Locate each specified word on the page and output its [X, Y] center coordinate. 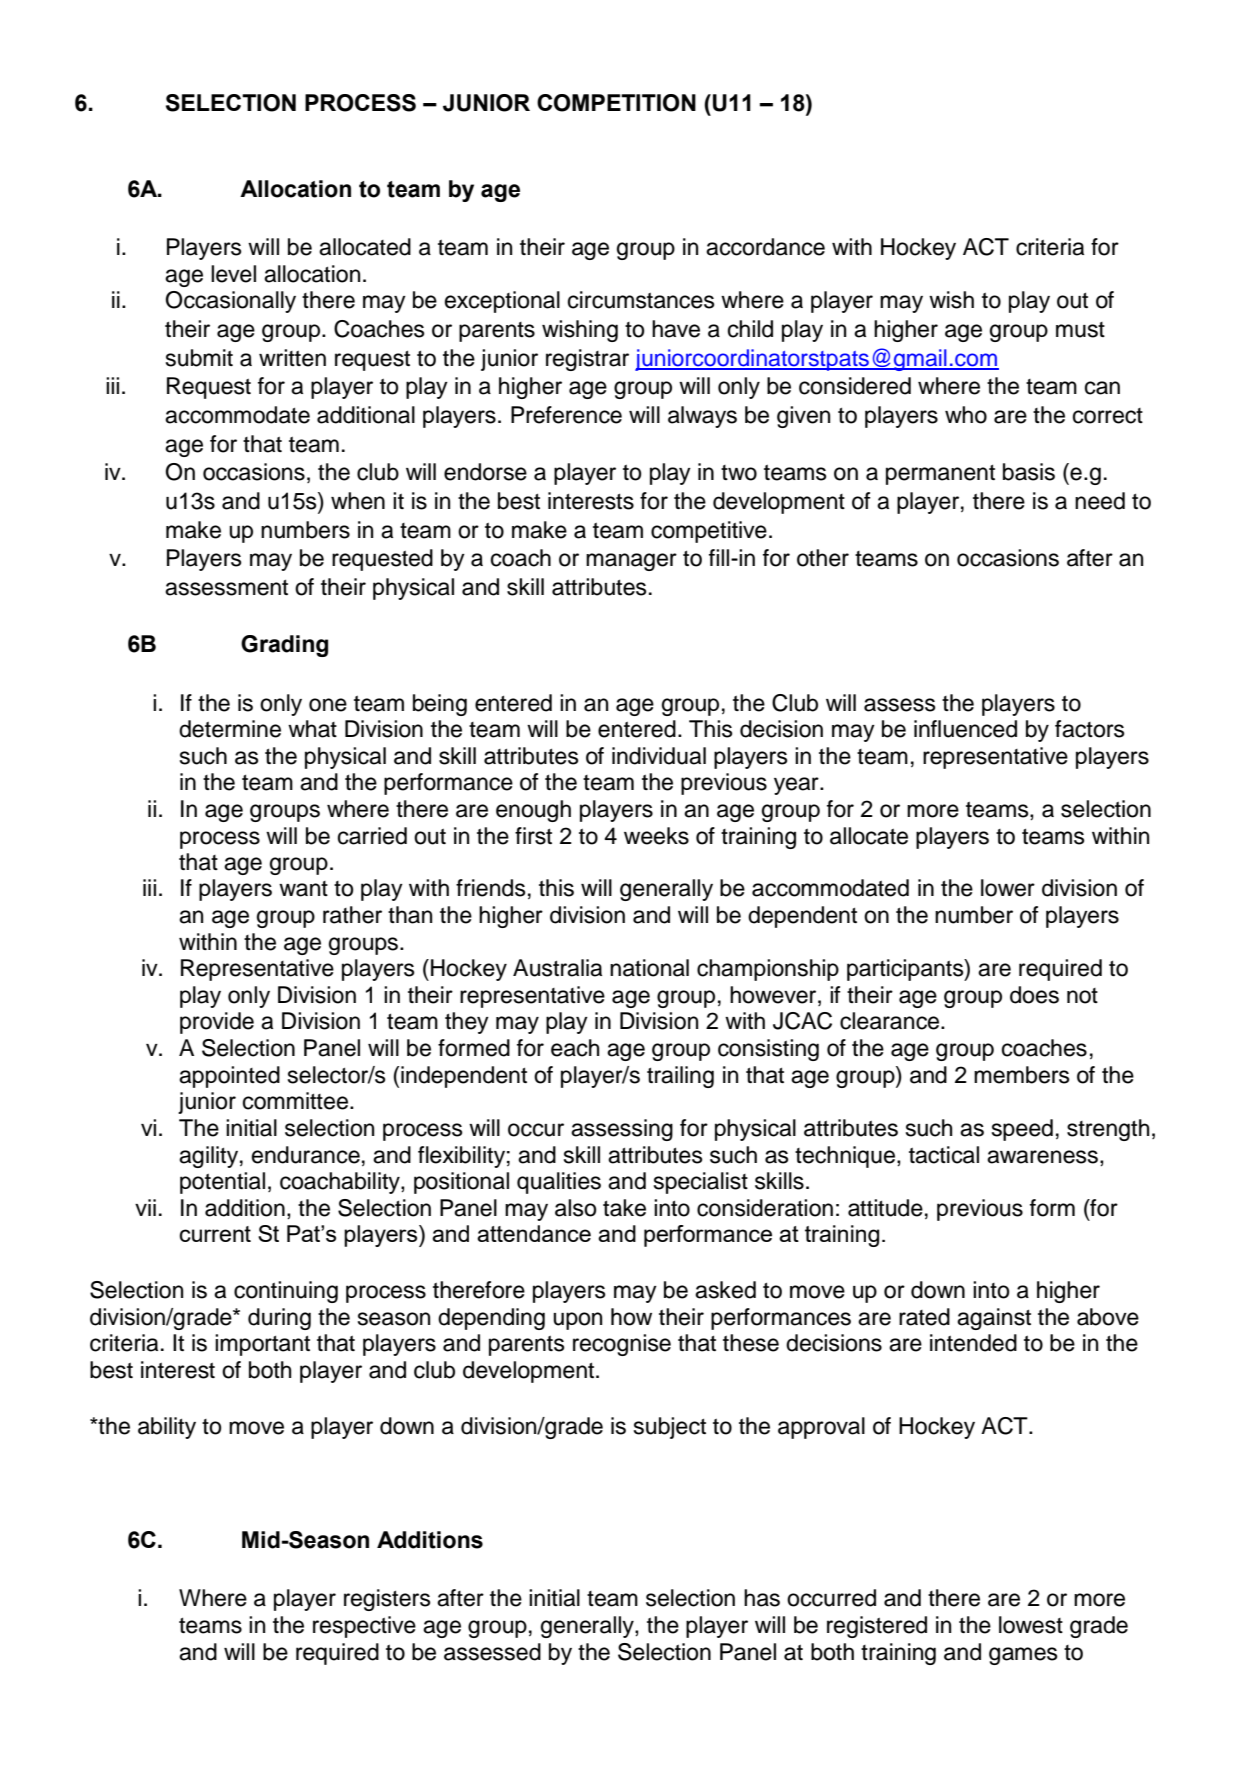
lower [1008, 888]
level [233, 274]
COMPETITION [616, 103]
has [762, 1598]
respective [364, 1627]
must [1080, 330]
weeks [656, 836]
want [303, 889]
